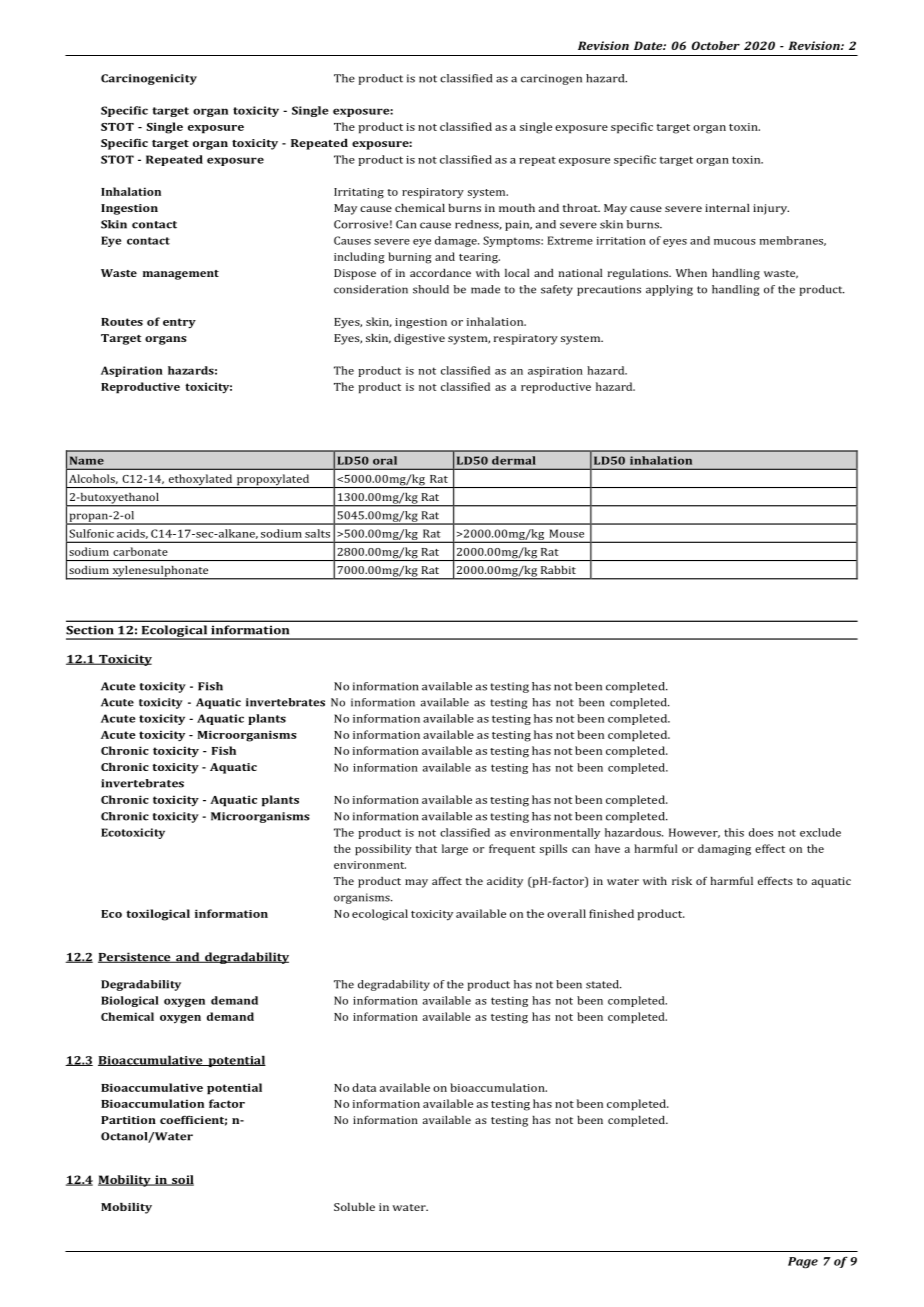  What do you see at coordinates (682, 881) in the screenshot?
I see `risk` at bounding box center [682, 881].
